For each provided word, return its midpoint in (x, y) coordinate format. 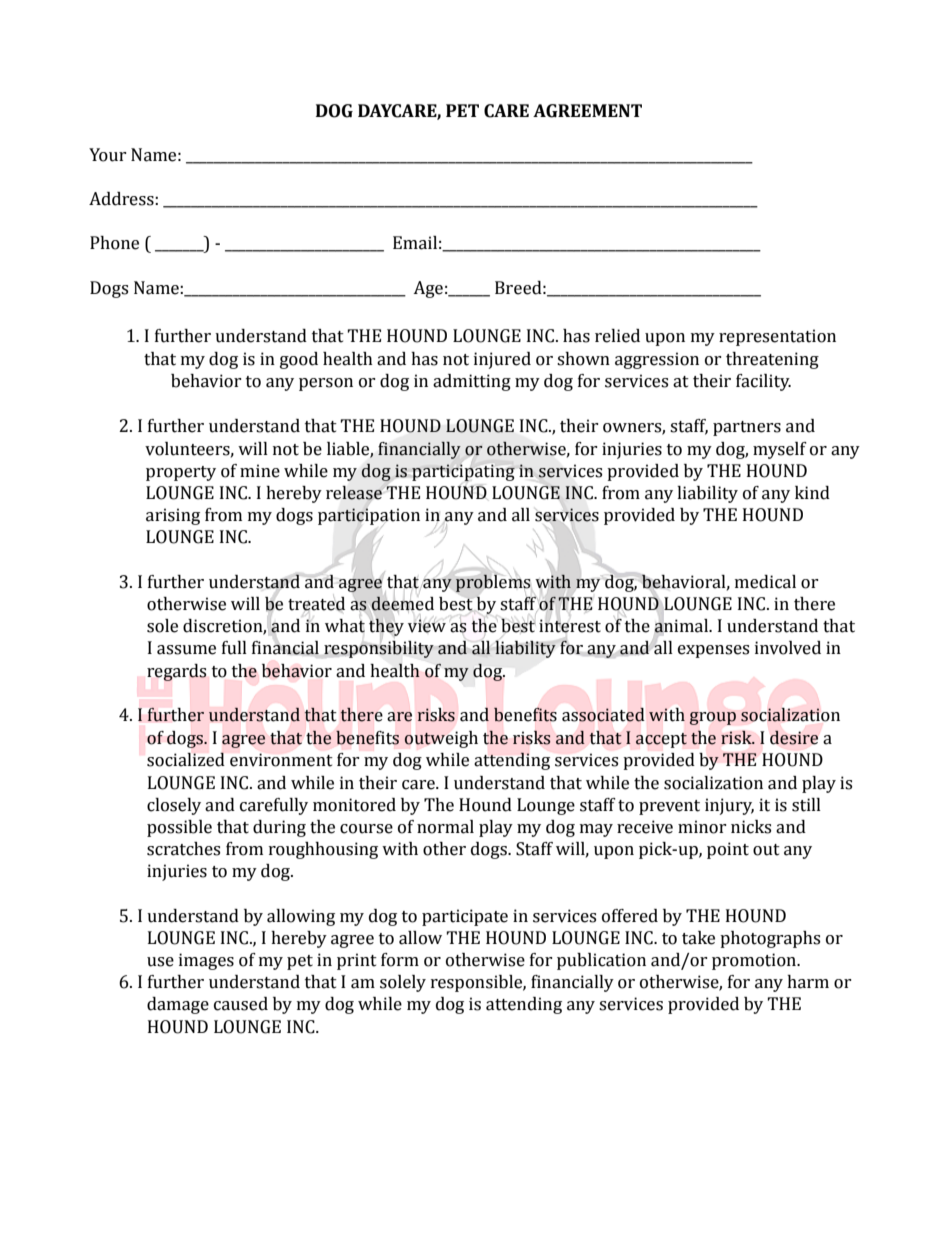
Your (108, 155)
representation (777, 337)
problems (493, 582)
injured (502, 360)
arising (173, 516)
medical (765, 582)
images (206, 961)
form (400, 960)
